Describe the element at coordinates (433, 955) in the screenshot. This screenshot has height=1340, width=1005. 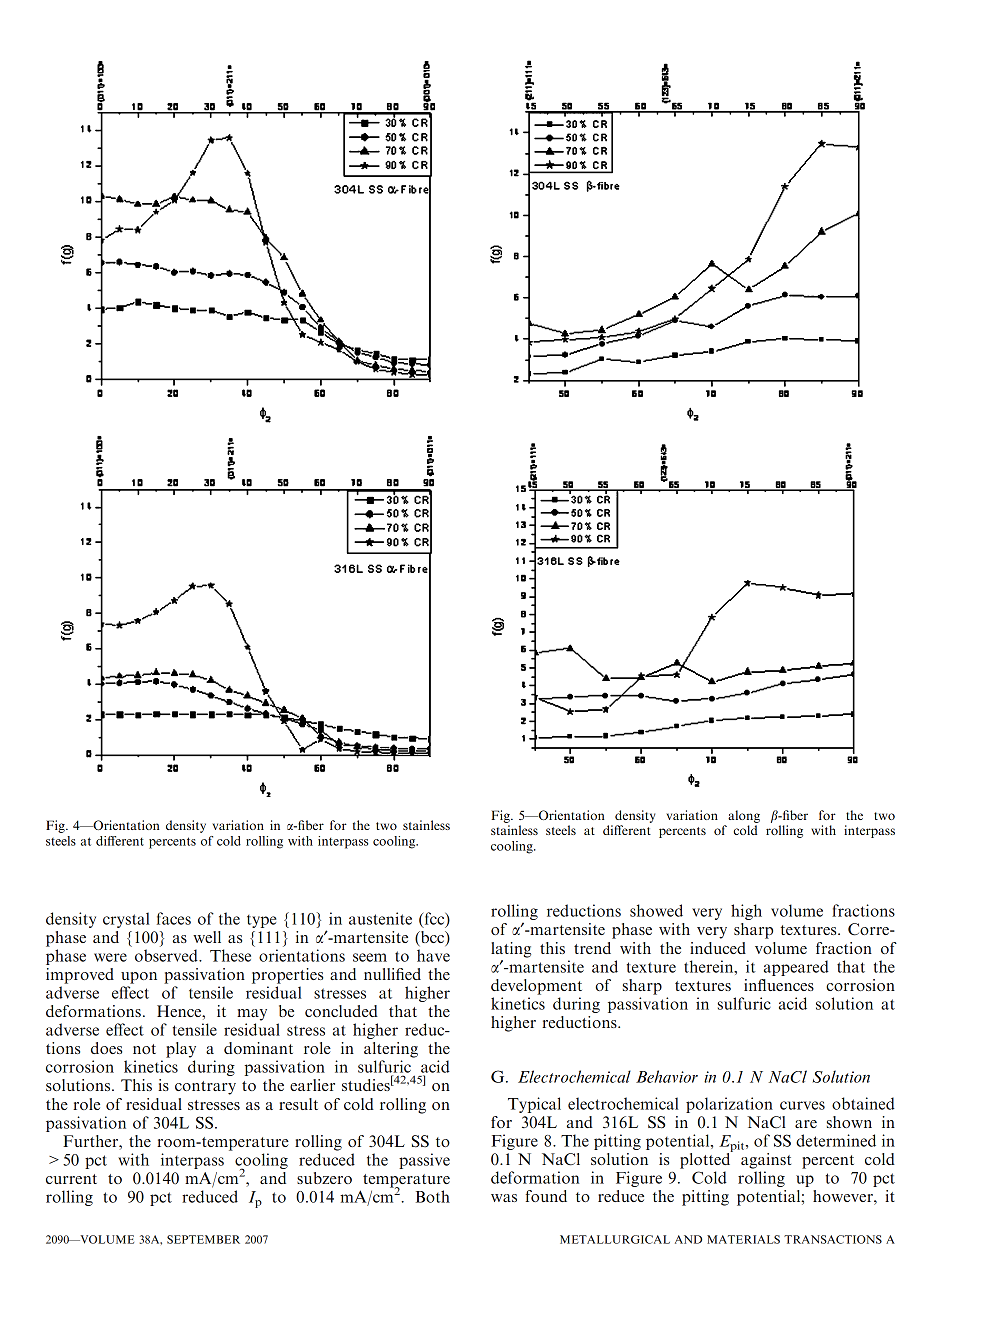
I see `have` at that location.
